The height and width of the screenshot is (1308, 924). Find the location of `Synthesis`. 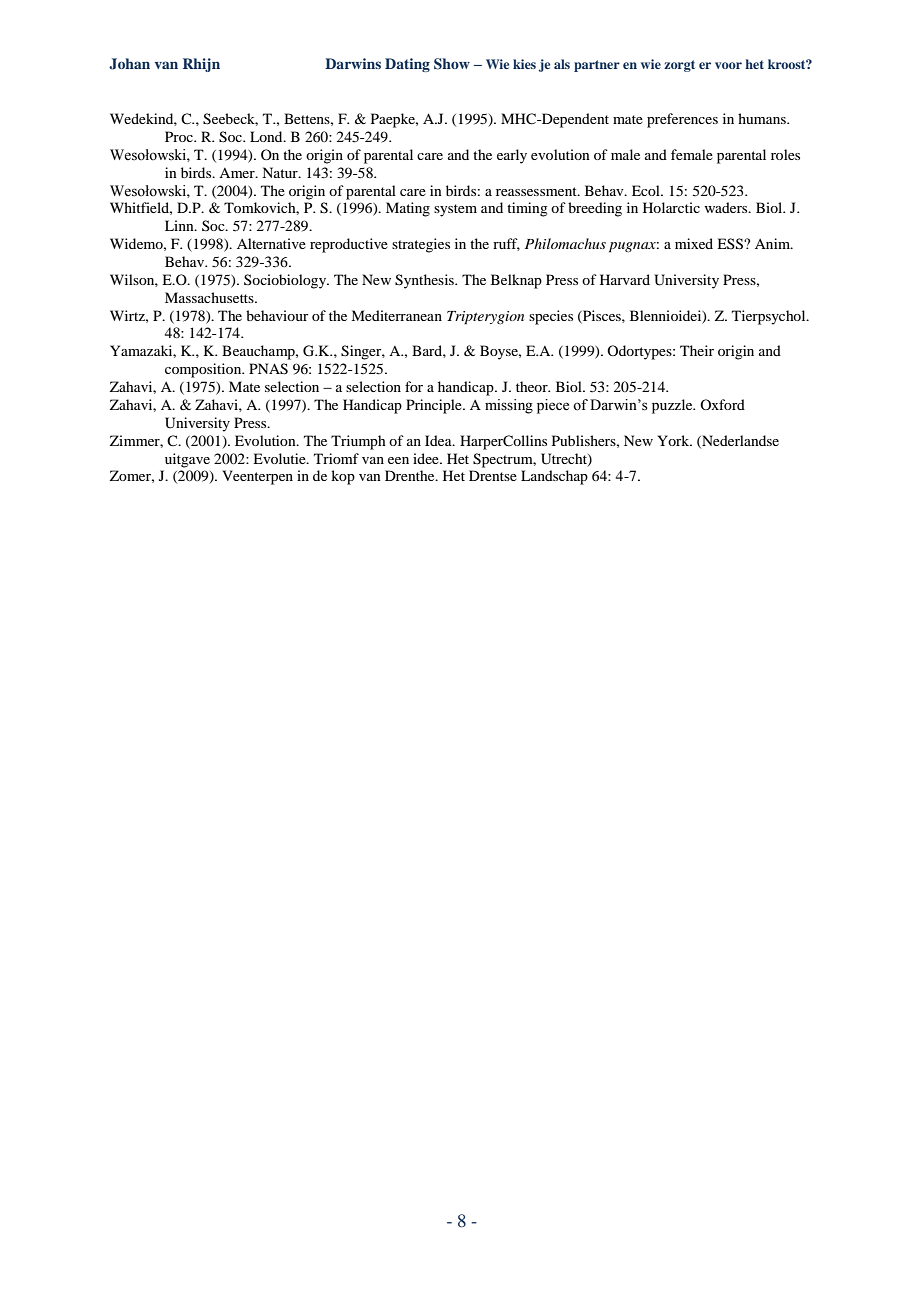

Synthesis is located at coordinates (426, 281).
